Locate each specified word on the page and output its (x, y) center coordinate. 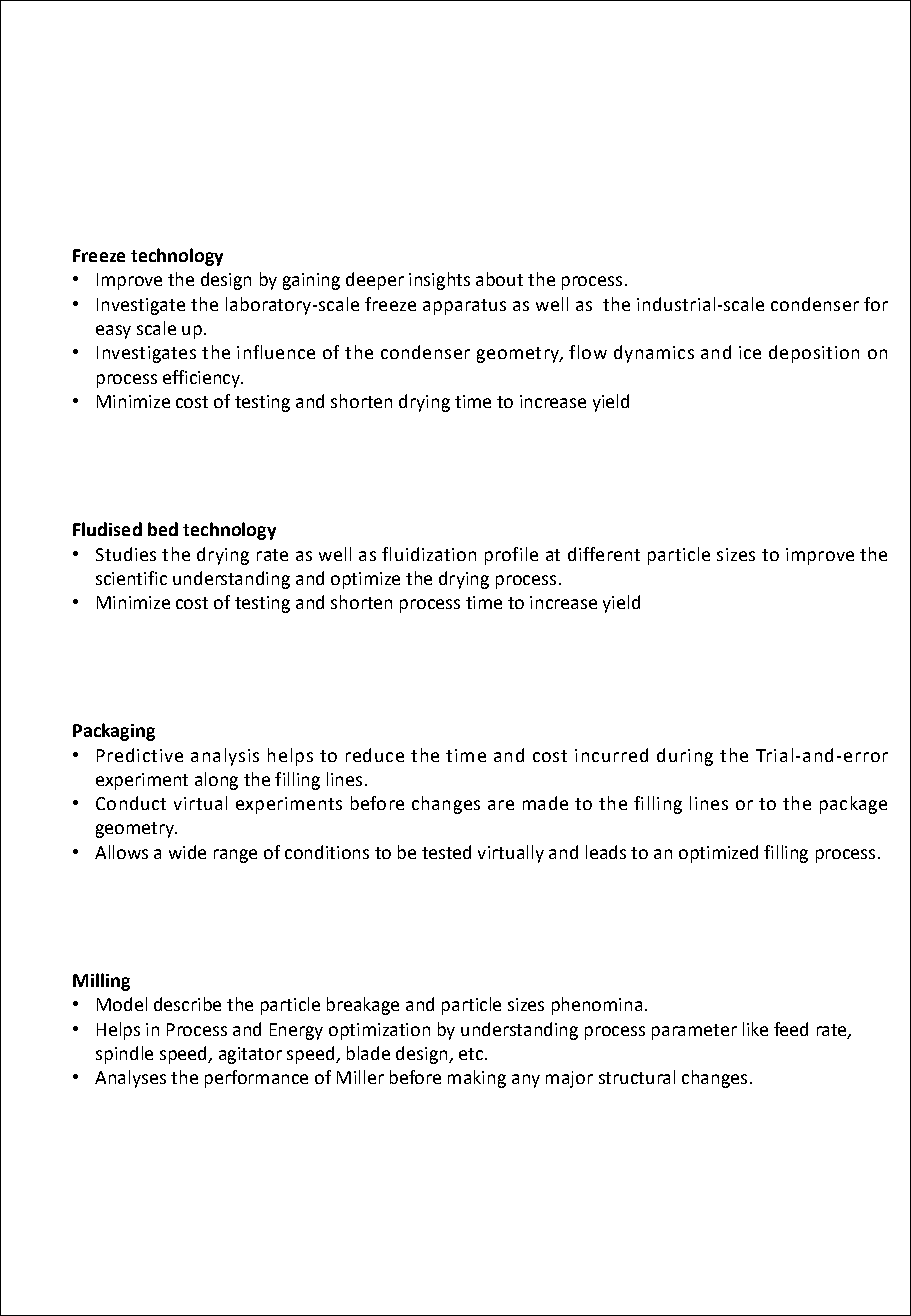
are (501, 805)
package (853, 805)
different (604, 554)
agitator (250, 1055)
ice (750, 352)
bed (163, 529)
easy (113, 332)
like (755, 1029)
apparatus (464, 307)
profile (511, 556)
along (216, 781)
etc (471, 1054)
